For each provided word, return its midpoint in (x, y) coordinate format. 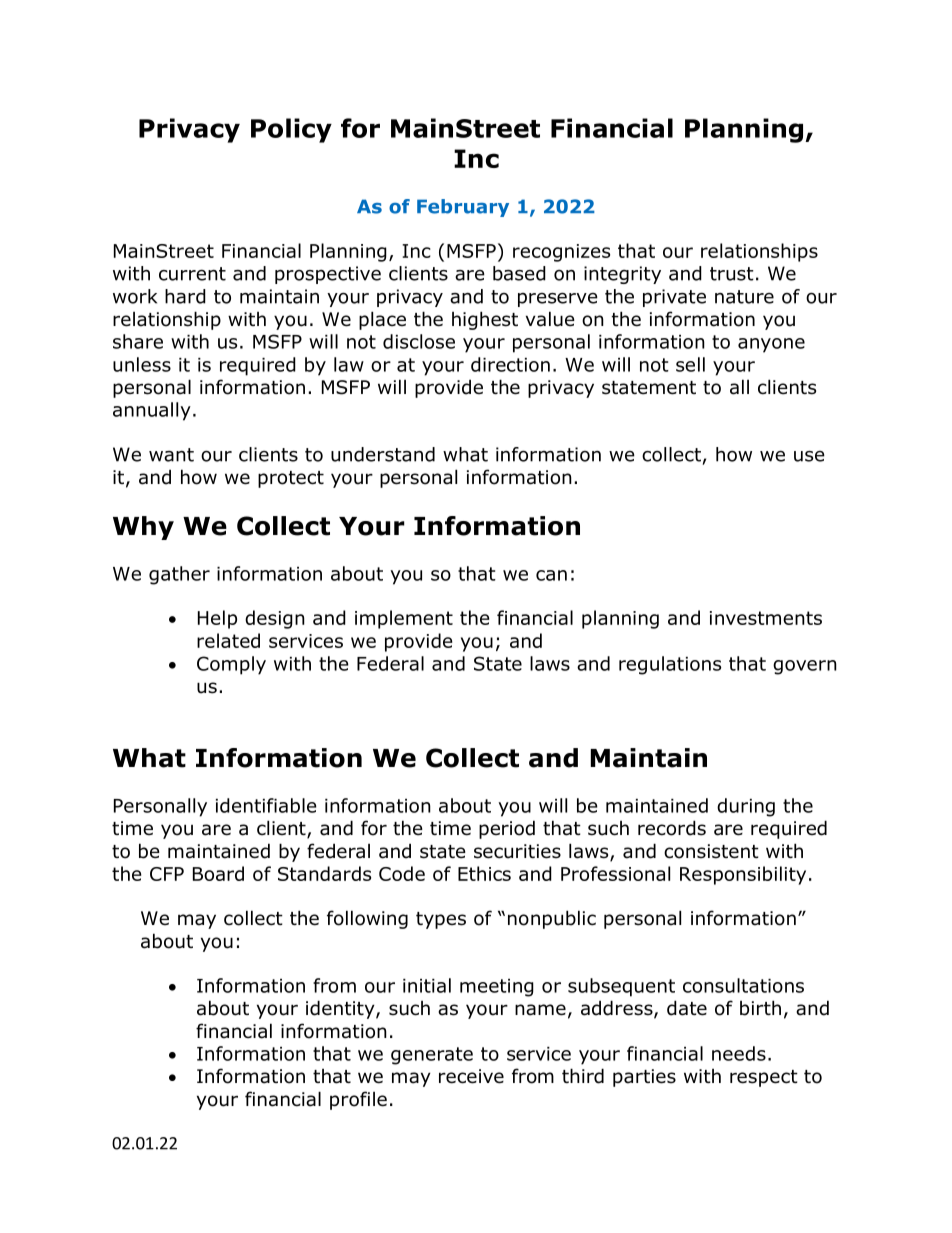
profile (358, 1100)
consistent (711, 851)
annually (152, 411)
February (463, 208)
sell (690, 364)
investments (766, 618)
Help (217, 619)
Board (218, 873)
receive (471, 1076)
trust (732, 274)
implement (404, 619)
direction (510, 364)
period (507, 829)
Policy (291, 130)
